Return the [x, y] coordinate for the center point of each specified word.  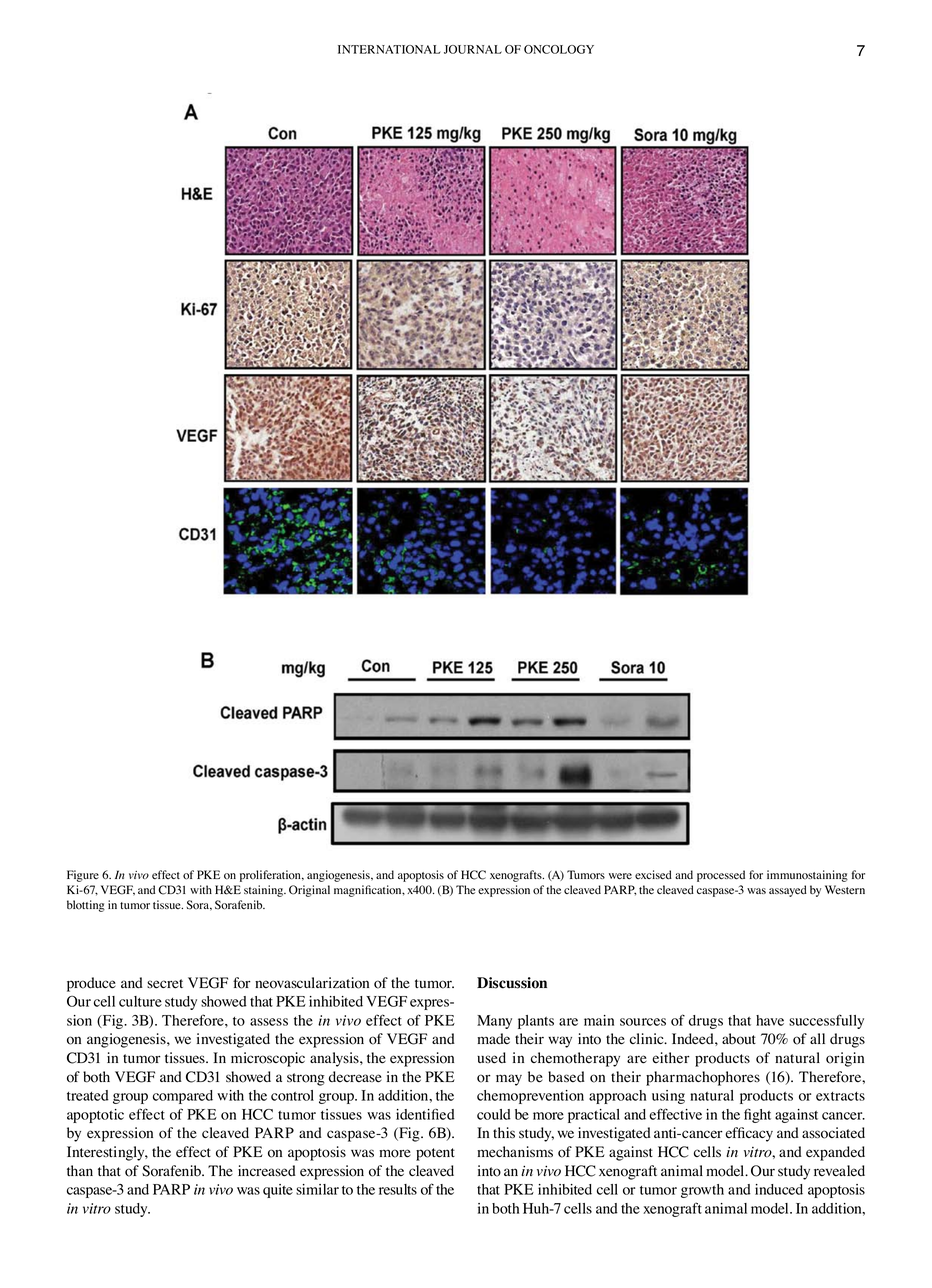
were [620, 876]
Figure [83, 876]
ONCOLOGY [559, 49]
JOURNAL [473, 49]
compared [183, 1097]
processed [721, 876]
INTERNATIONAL [389, 49]
